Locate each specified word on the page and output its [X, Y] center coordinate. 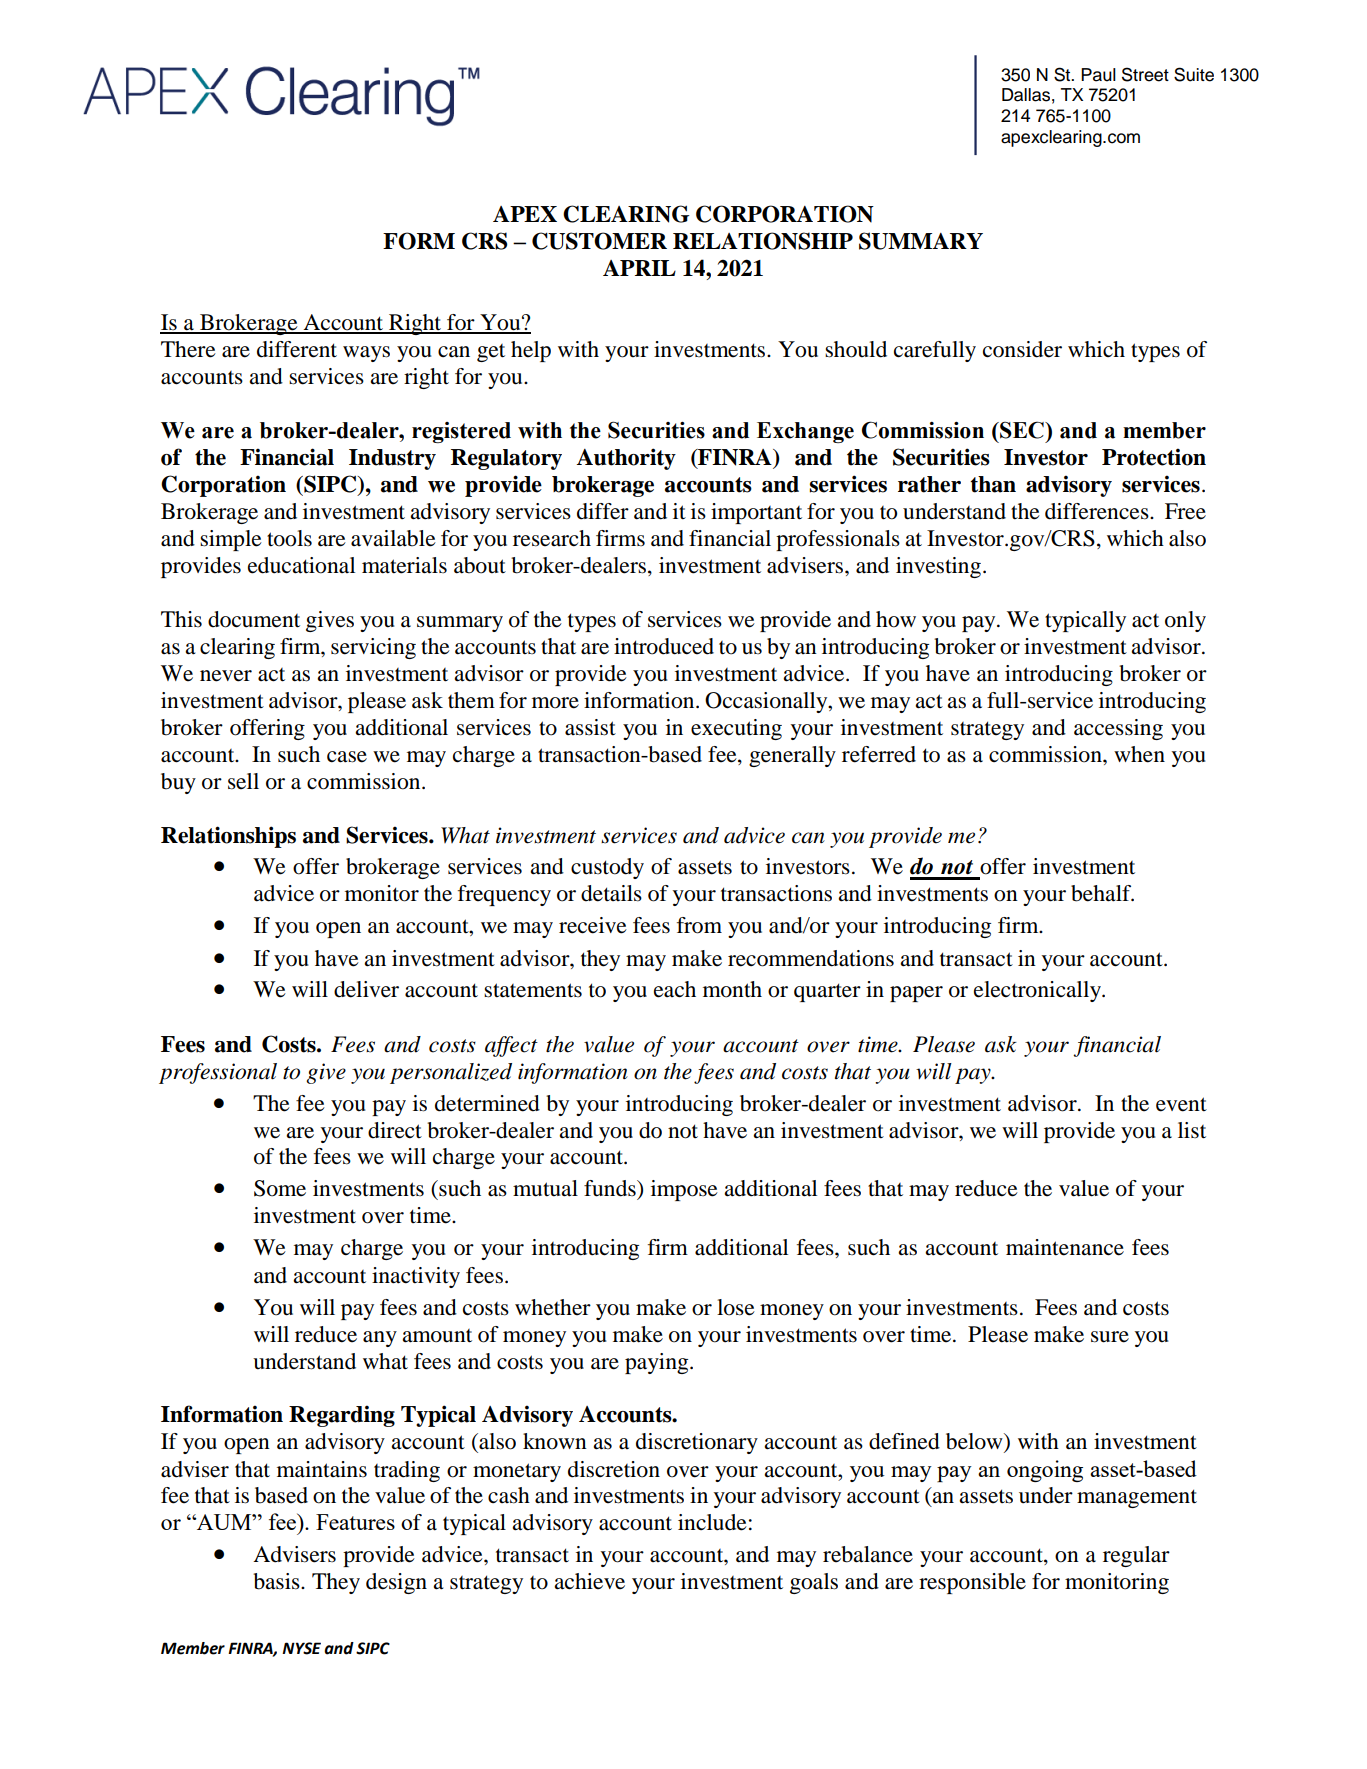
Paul [1098, 75]
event [1181, 1104]
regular [1136, 1556]
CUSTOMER [599, 241]
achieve [589, 1581]
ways [366, 354]
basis [277, 1581]
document [254, 619]
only [1185, 621]
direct [395, 1130]
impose [684, 1190]
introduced [664, 646]
